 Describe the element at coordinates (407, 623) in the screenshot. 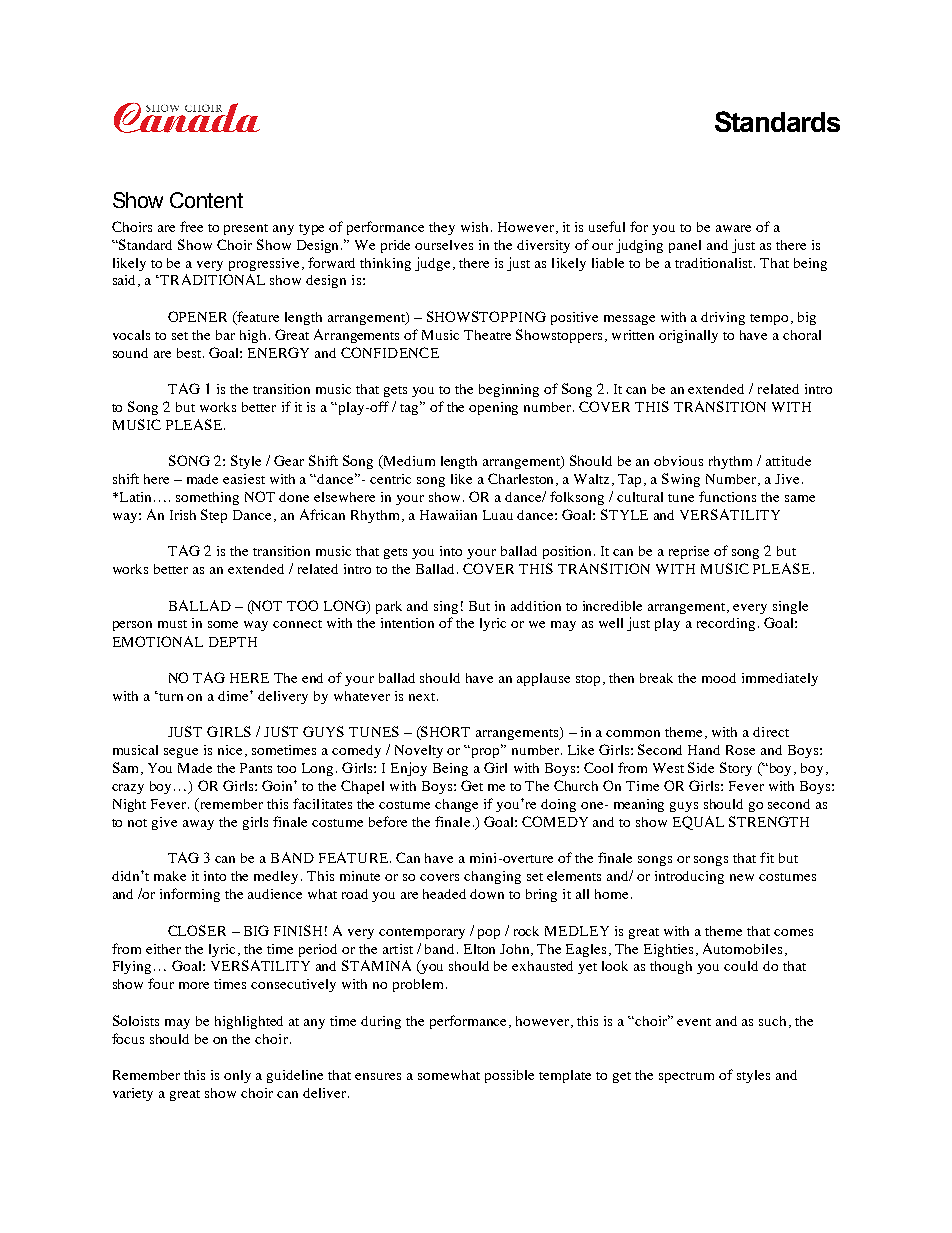

I see `intention` at that location.
